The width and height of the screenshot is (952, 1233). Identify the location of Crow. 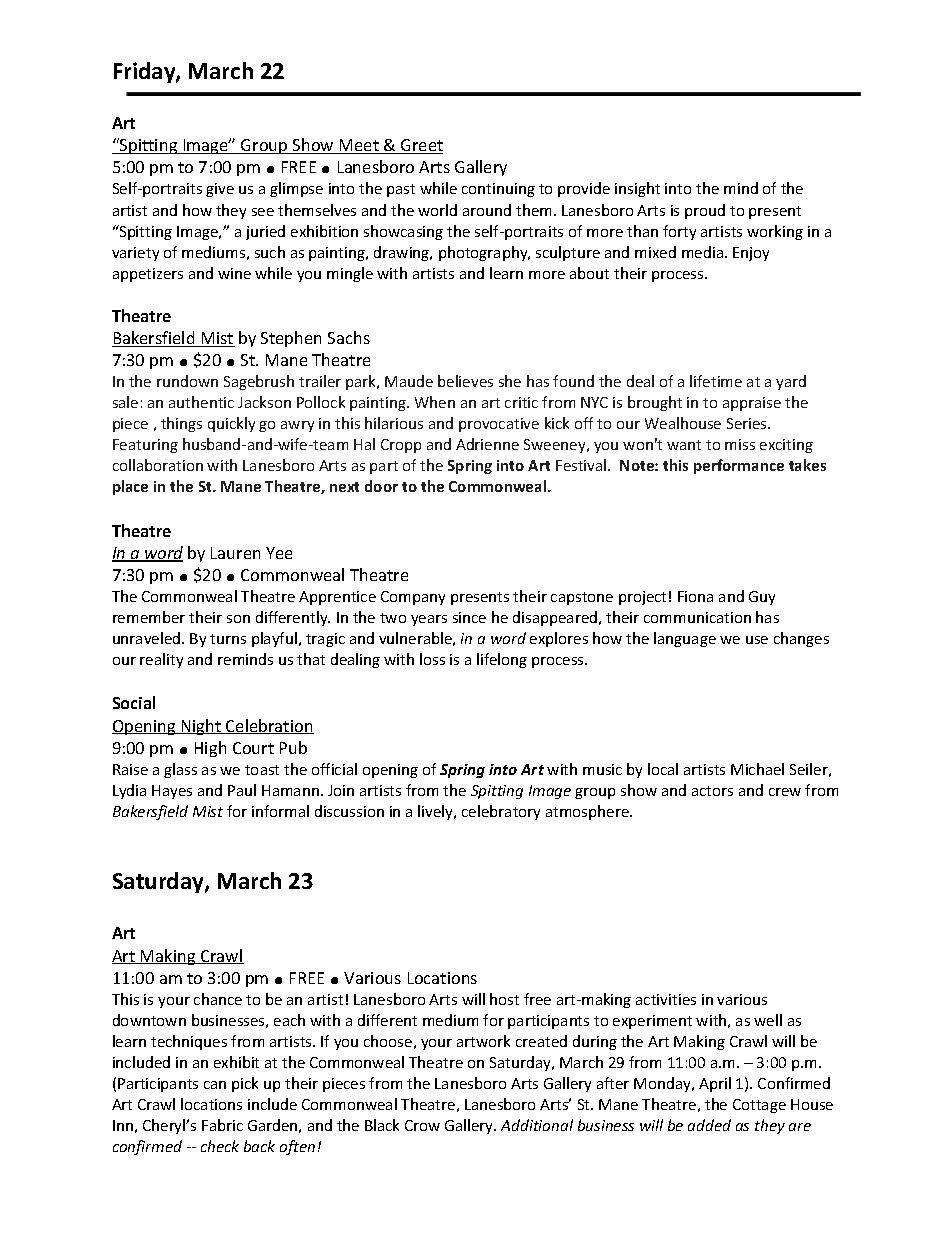
(422, 1125).
